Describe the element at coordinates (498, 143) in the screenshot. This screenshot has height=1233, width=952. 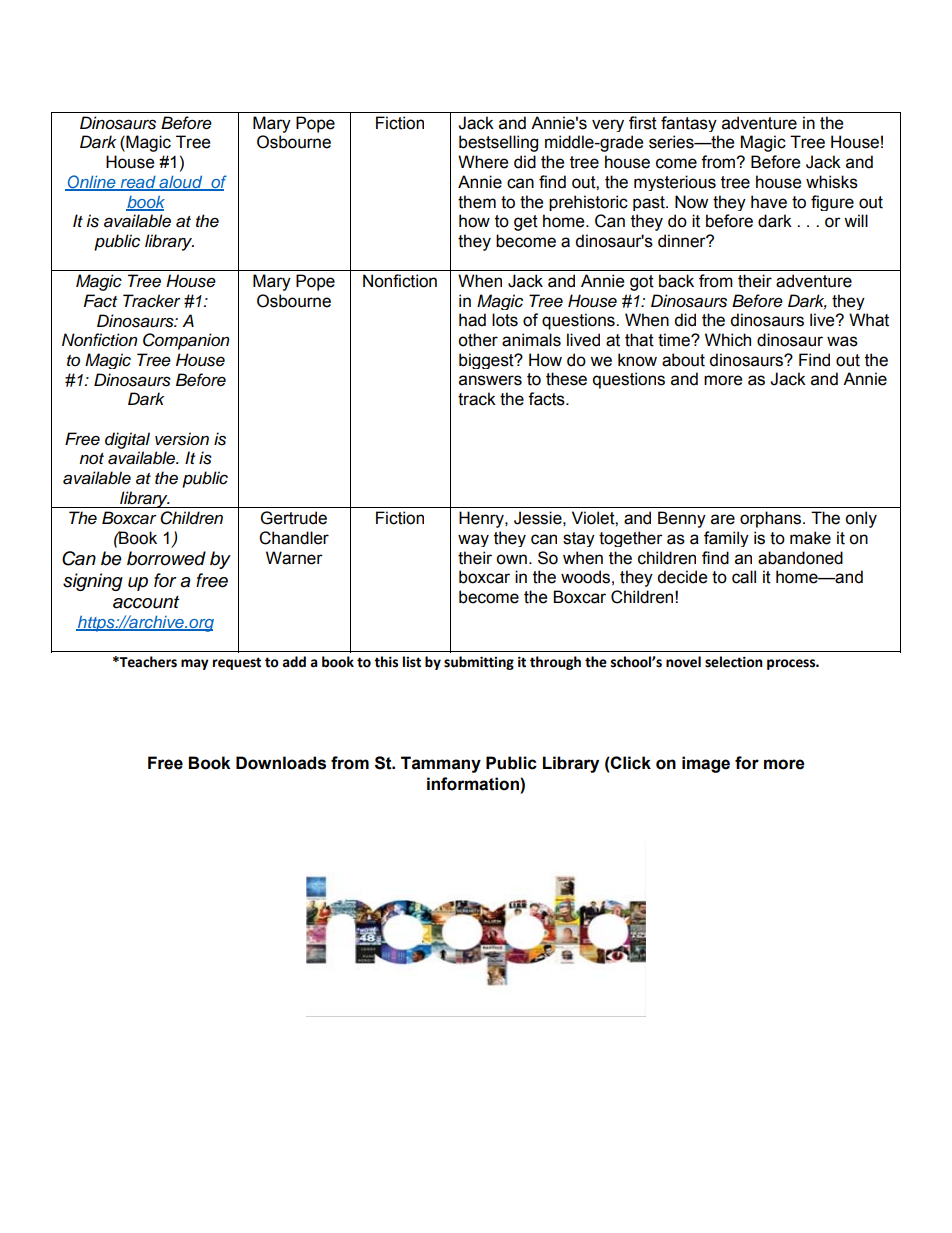
I see `bestselling` at that location.
